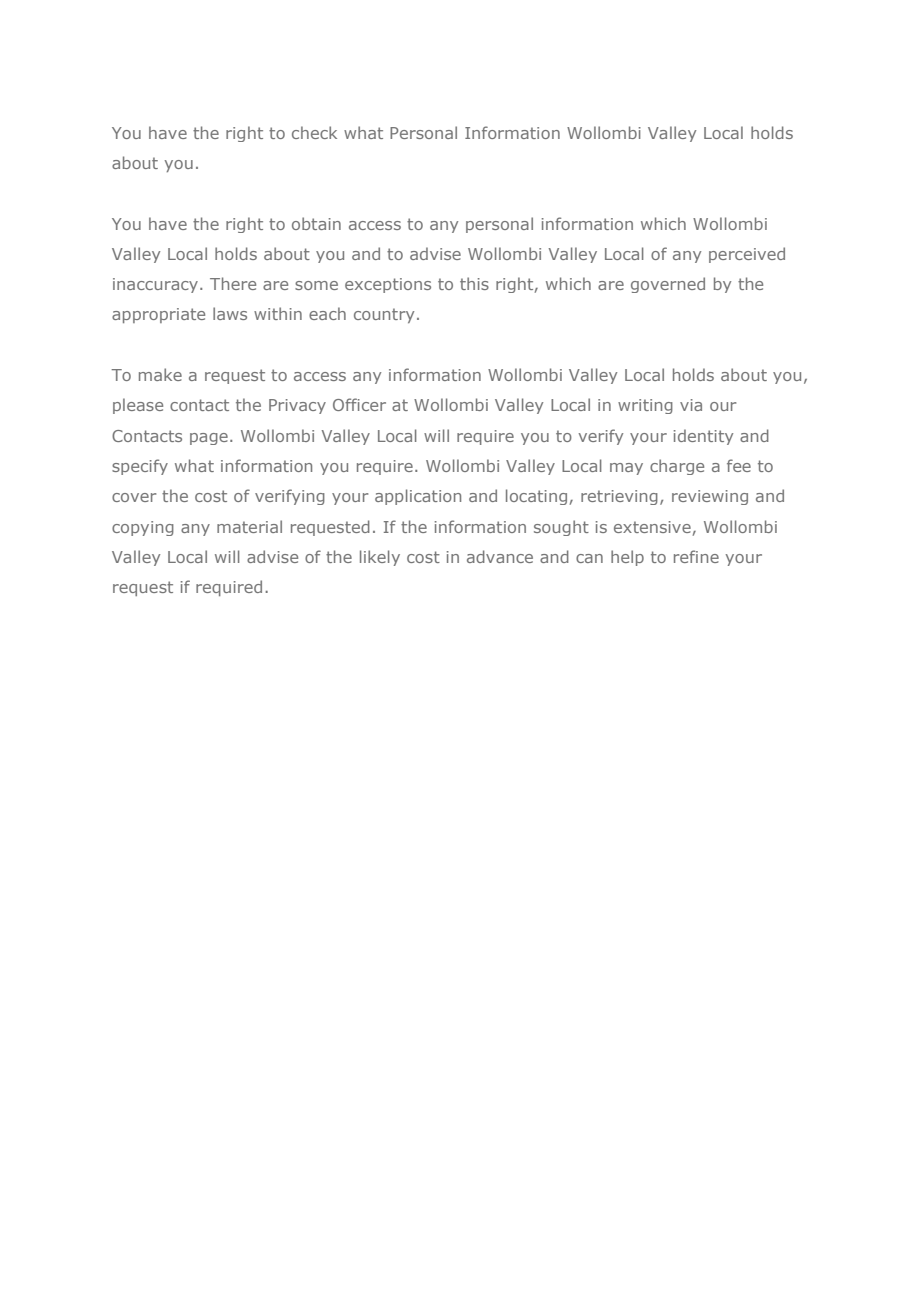 The width and height of the screenshot is (924, 1308). Describe the element at coordinates (249, 526) in the screenshot. I see `material` at that location.
